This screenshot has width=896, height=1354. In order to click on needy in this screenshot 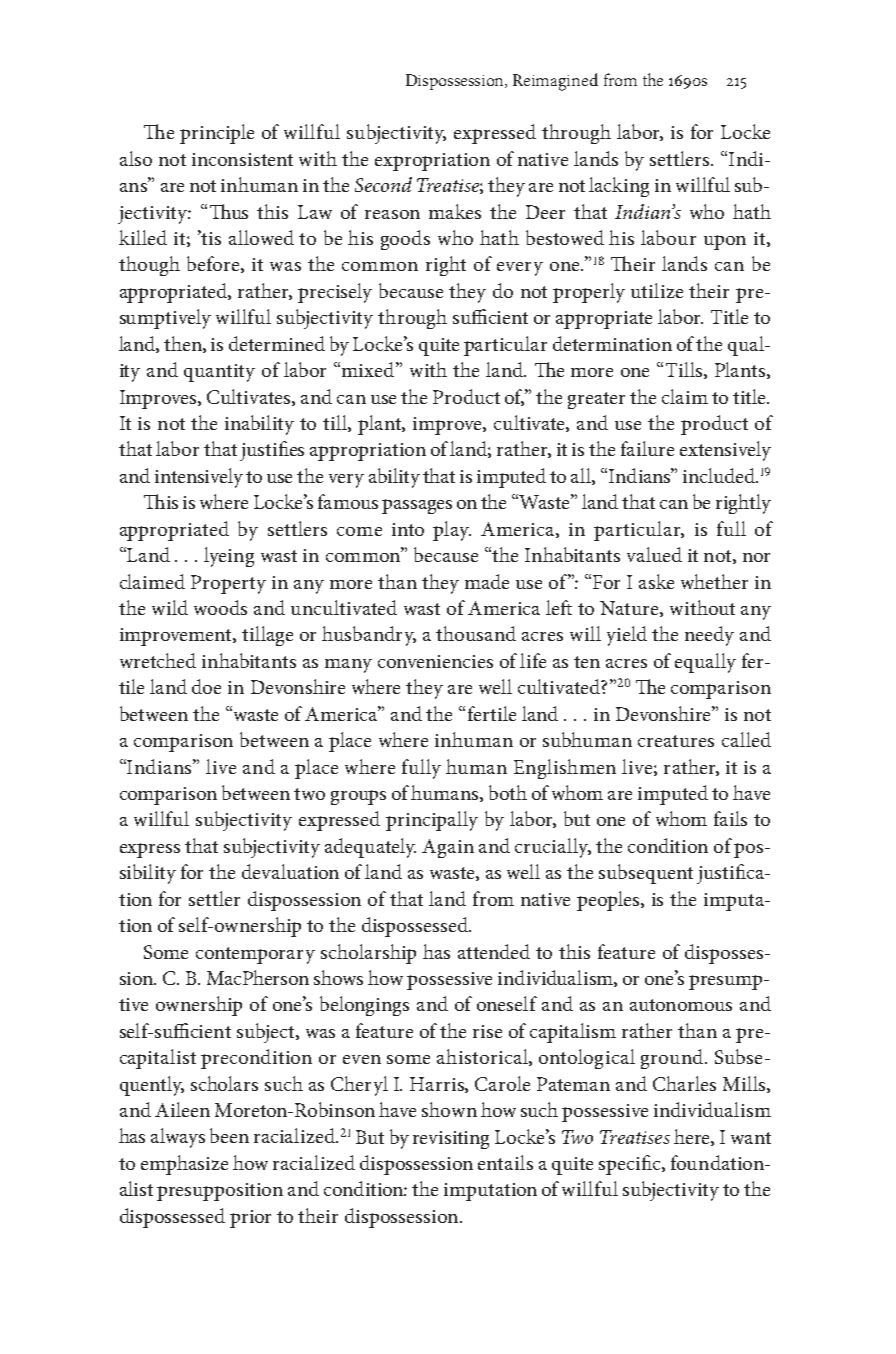, I will do `click(709, 636)`.
